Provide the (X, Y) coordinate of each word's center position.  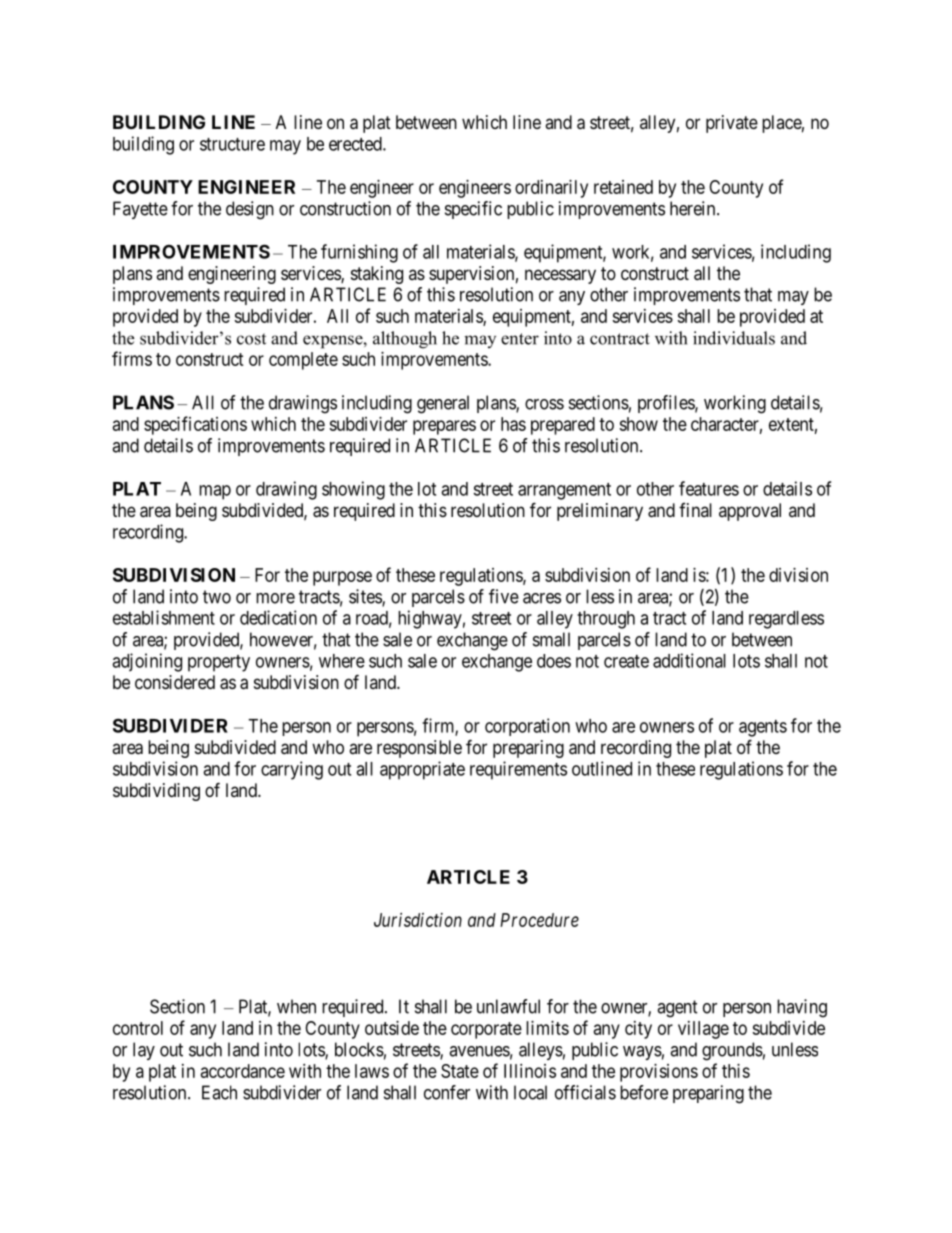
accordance (243, 1071)
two (217, 597)
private (732, 124)
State (460, 1071)
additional (689, 660)
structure (232, 144)
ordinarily (551, 189)
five (504, 596)
